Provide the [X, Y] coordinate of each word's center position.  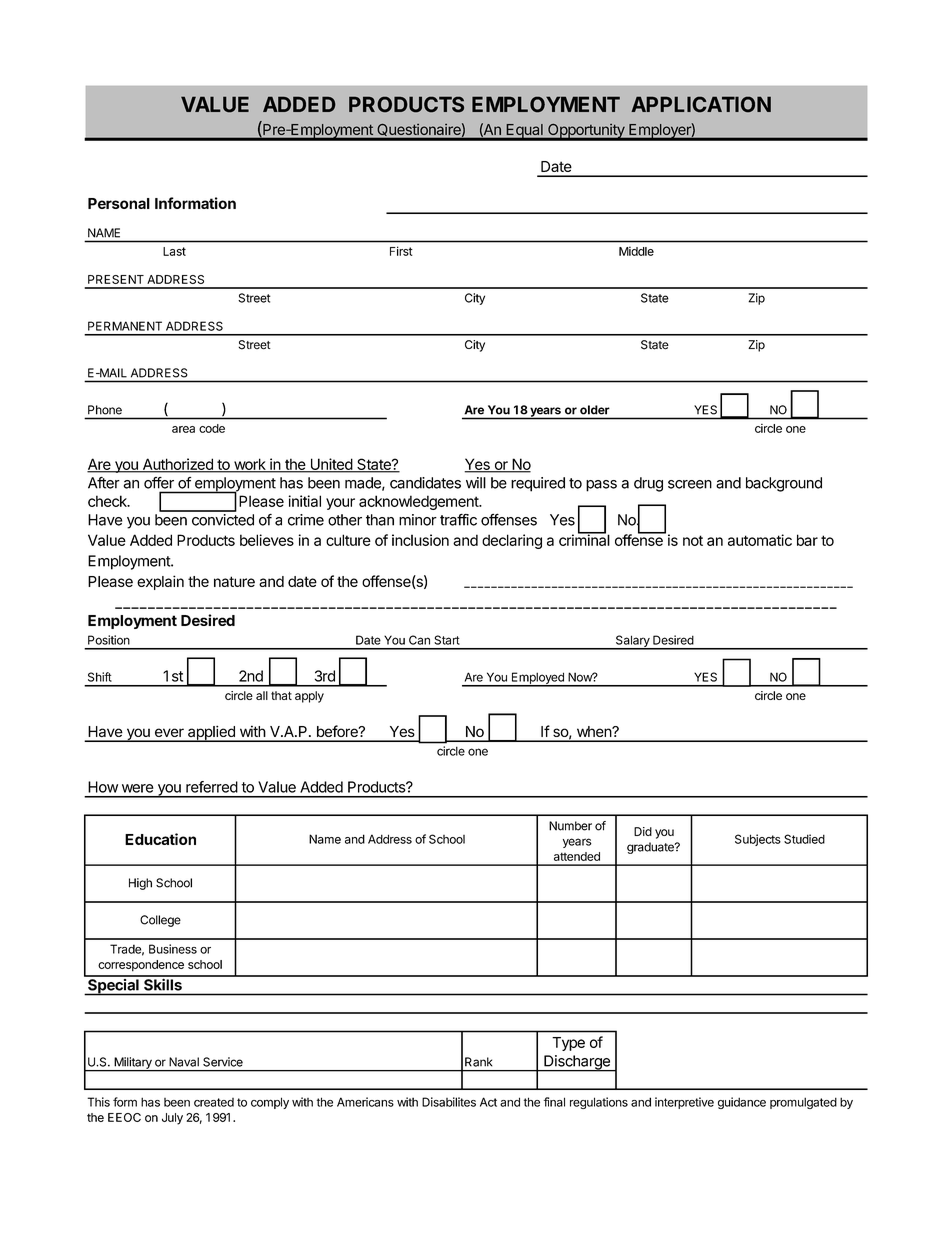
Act [488, 1102]
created [214, 1102]
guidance [742, 1103]
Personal [119, 203]
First [401, 251]
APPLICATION [701, 104]
